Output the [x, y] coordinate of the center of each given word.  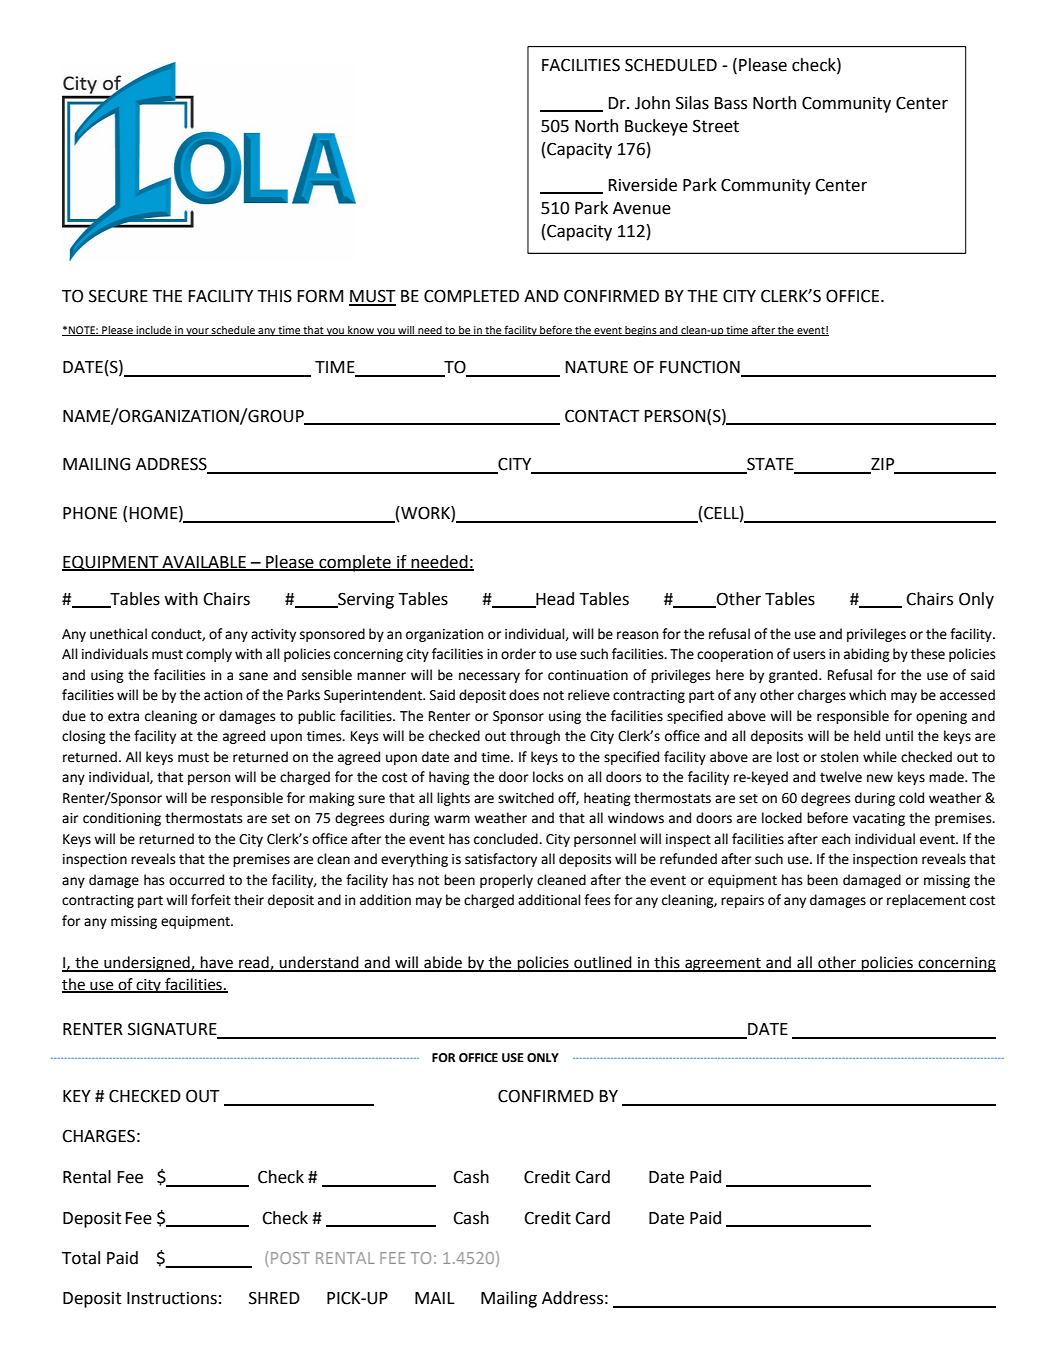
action [223, 695]
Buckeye [656, 127]
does [524, 695]
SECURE [118, 296]
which [867, 695]
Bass [731, 103]
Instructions [172, 1298]
